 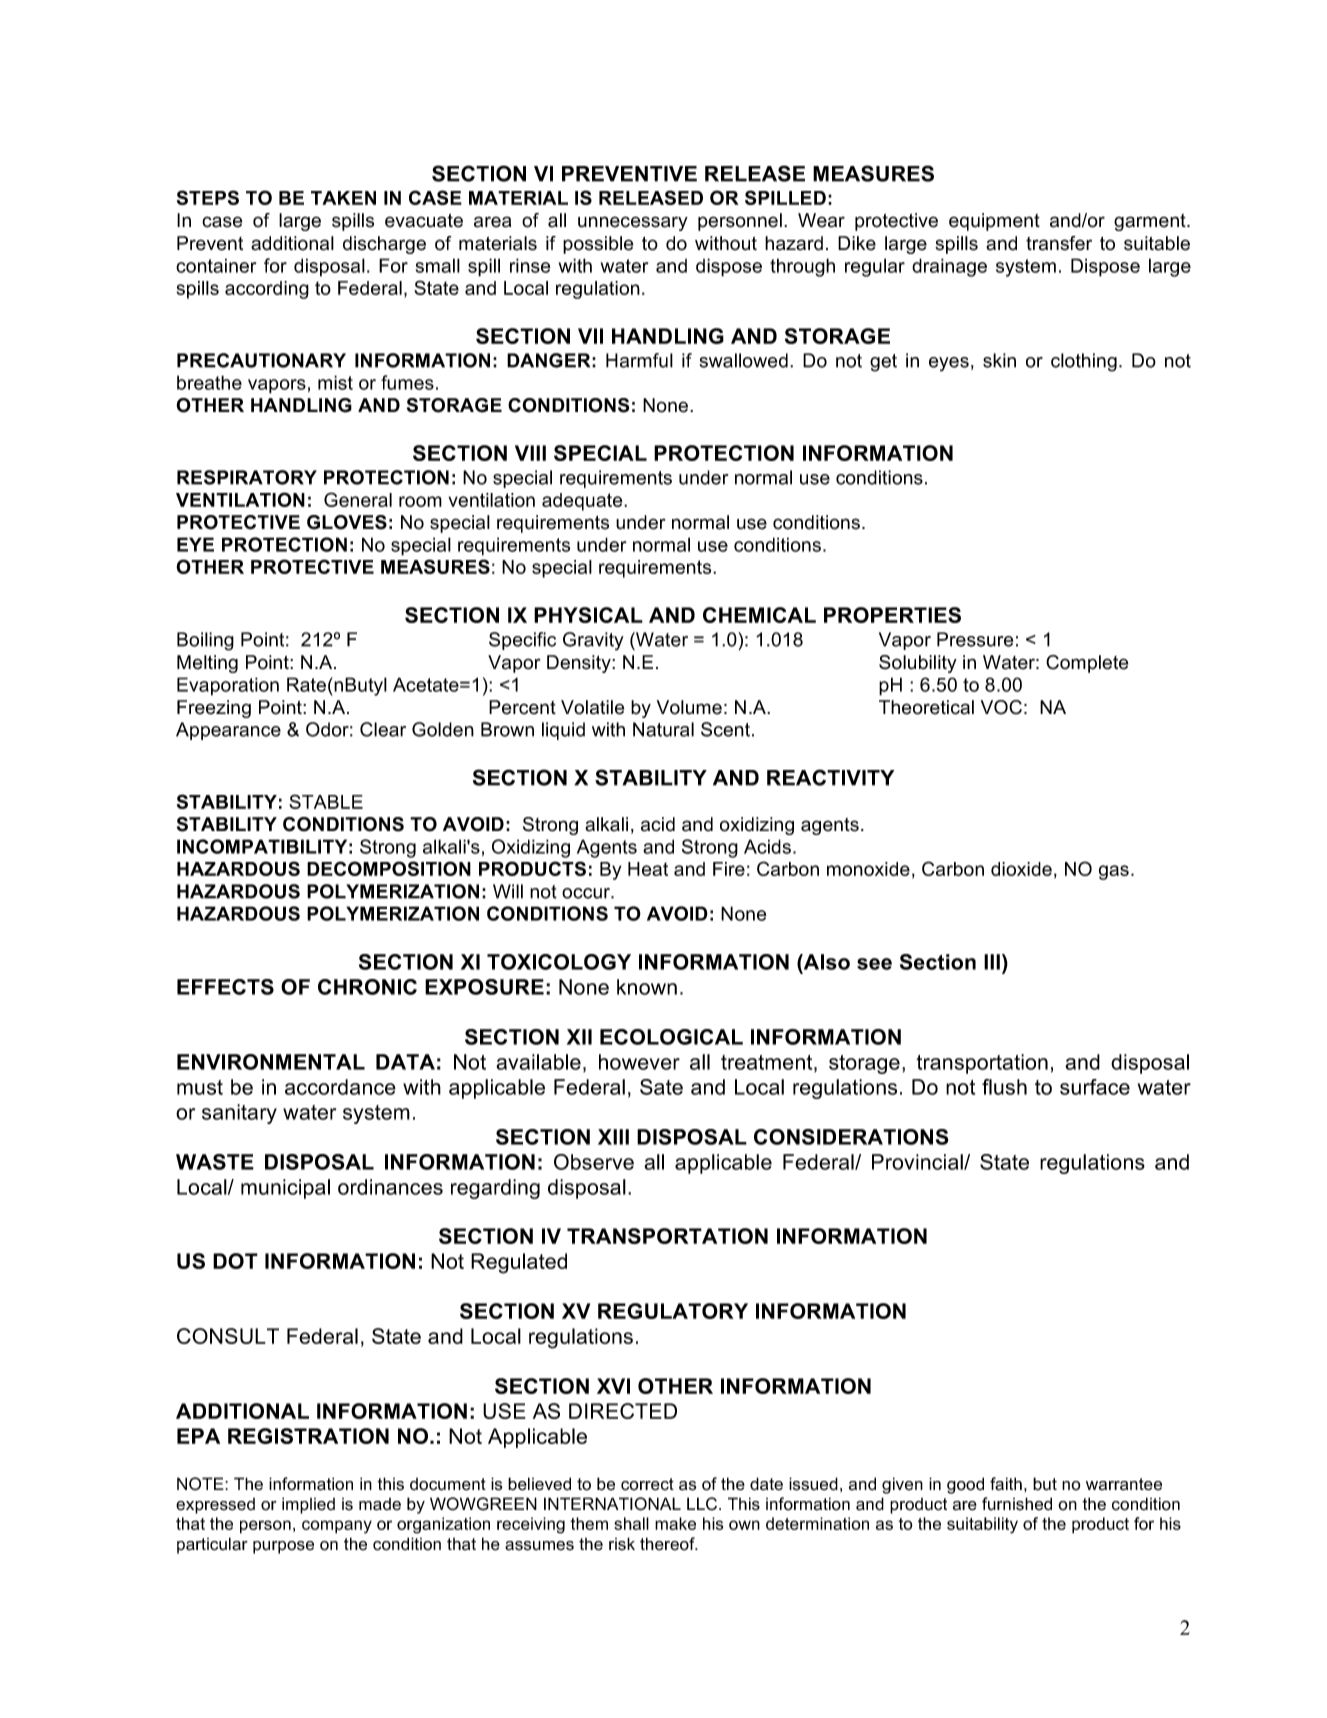 I want to click on TAKEN, so click(x=343, y=198).
